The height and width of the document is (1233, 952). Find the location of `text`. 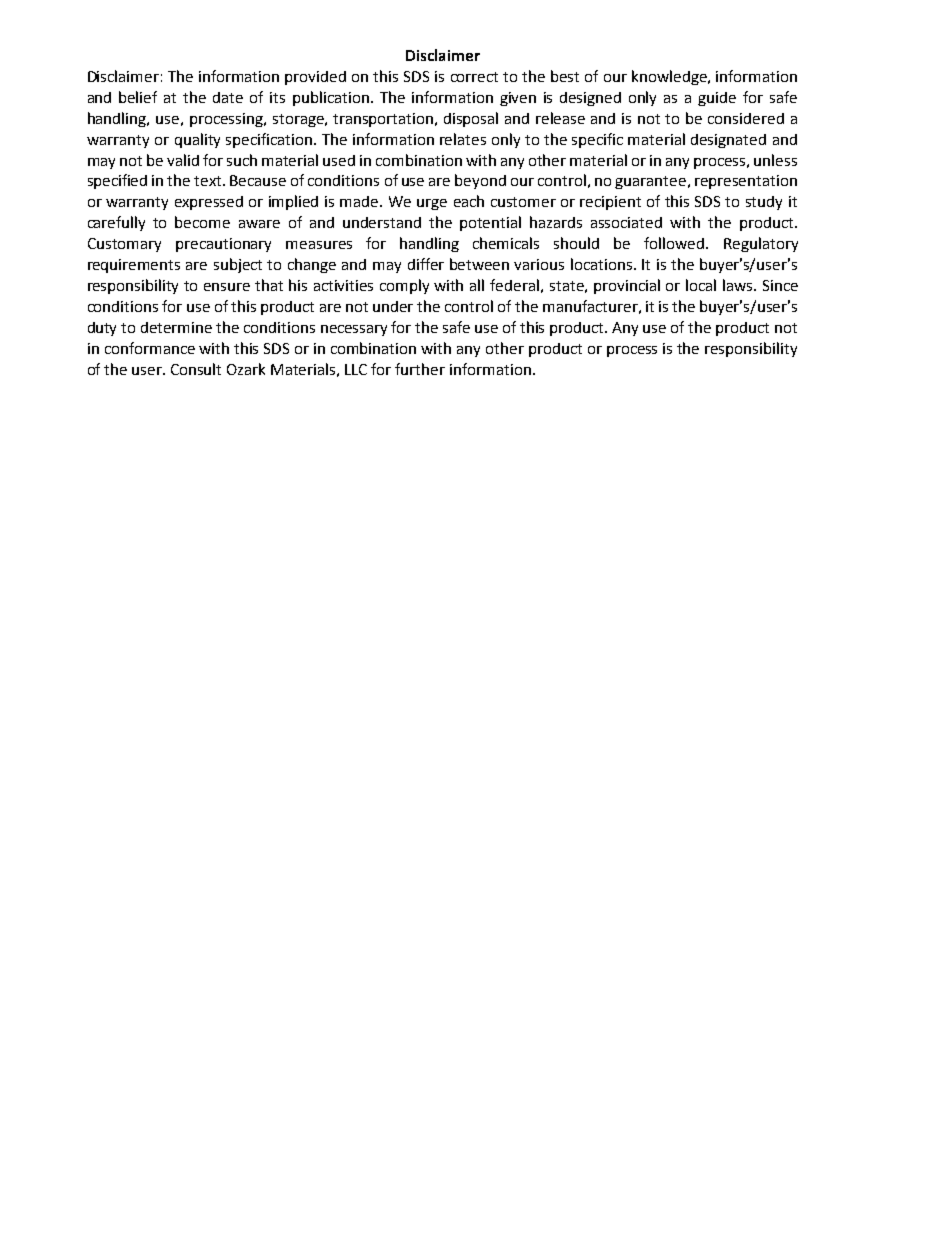

text is located at coordinates (209, 181).
